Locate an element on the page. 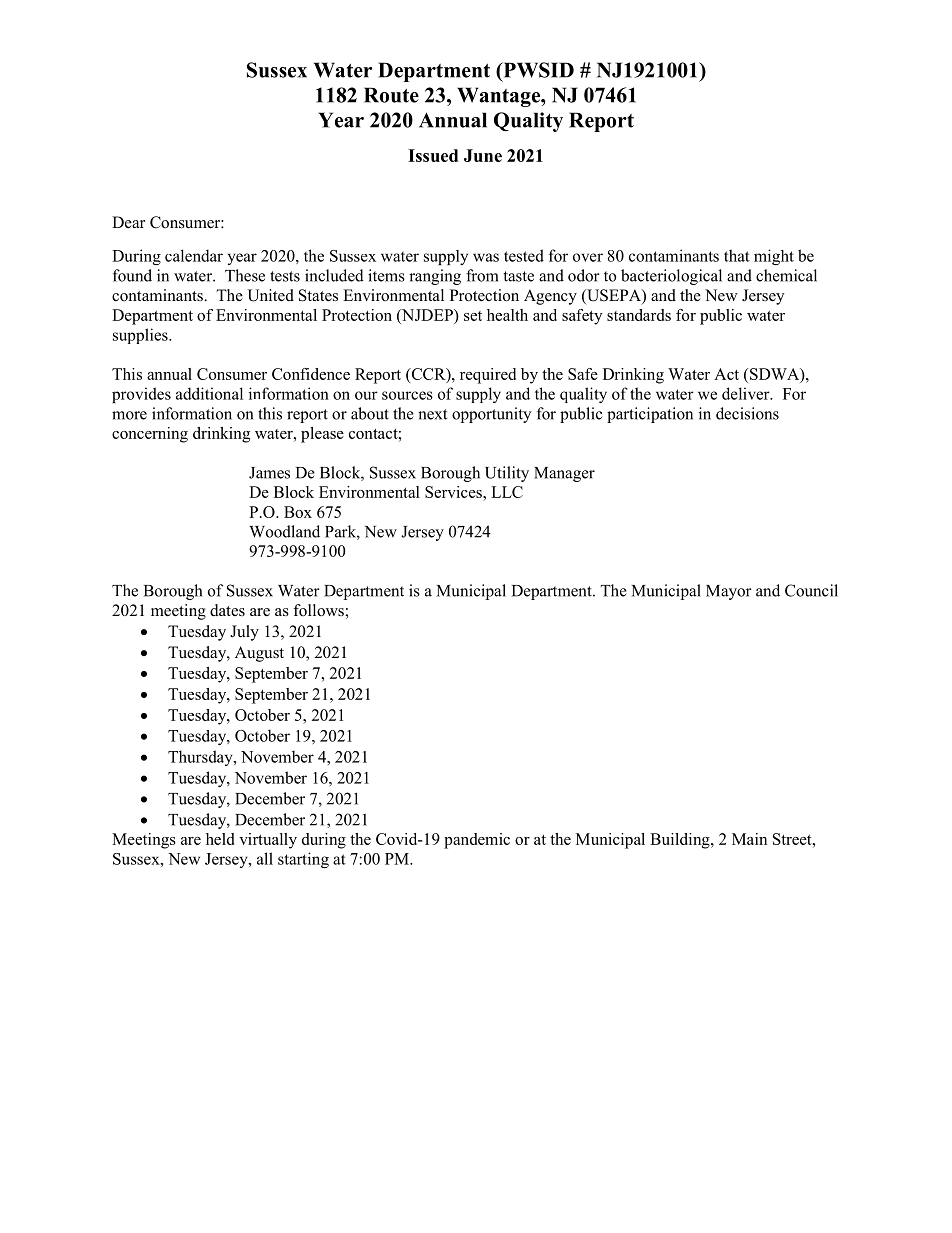  additional is located at coordinates (209, 393).
